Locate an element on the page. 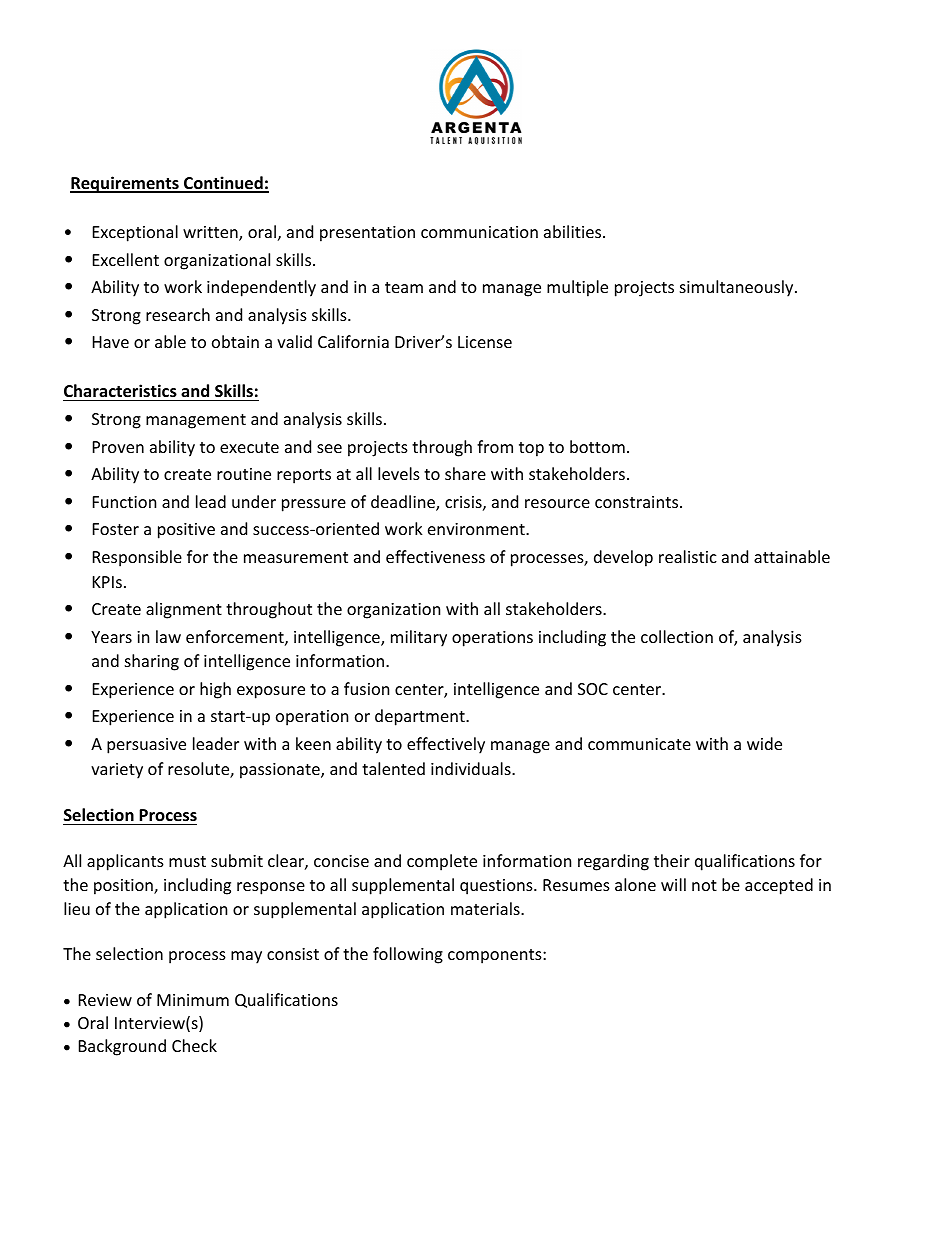  Minimum is located at coordinates (193, 1000).
